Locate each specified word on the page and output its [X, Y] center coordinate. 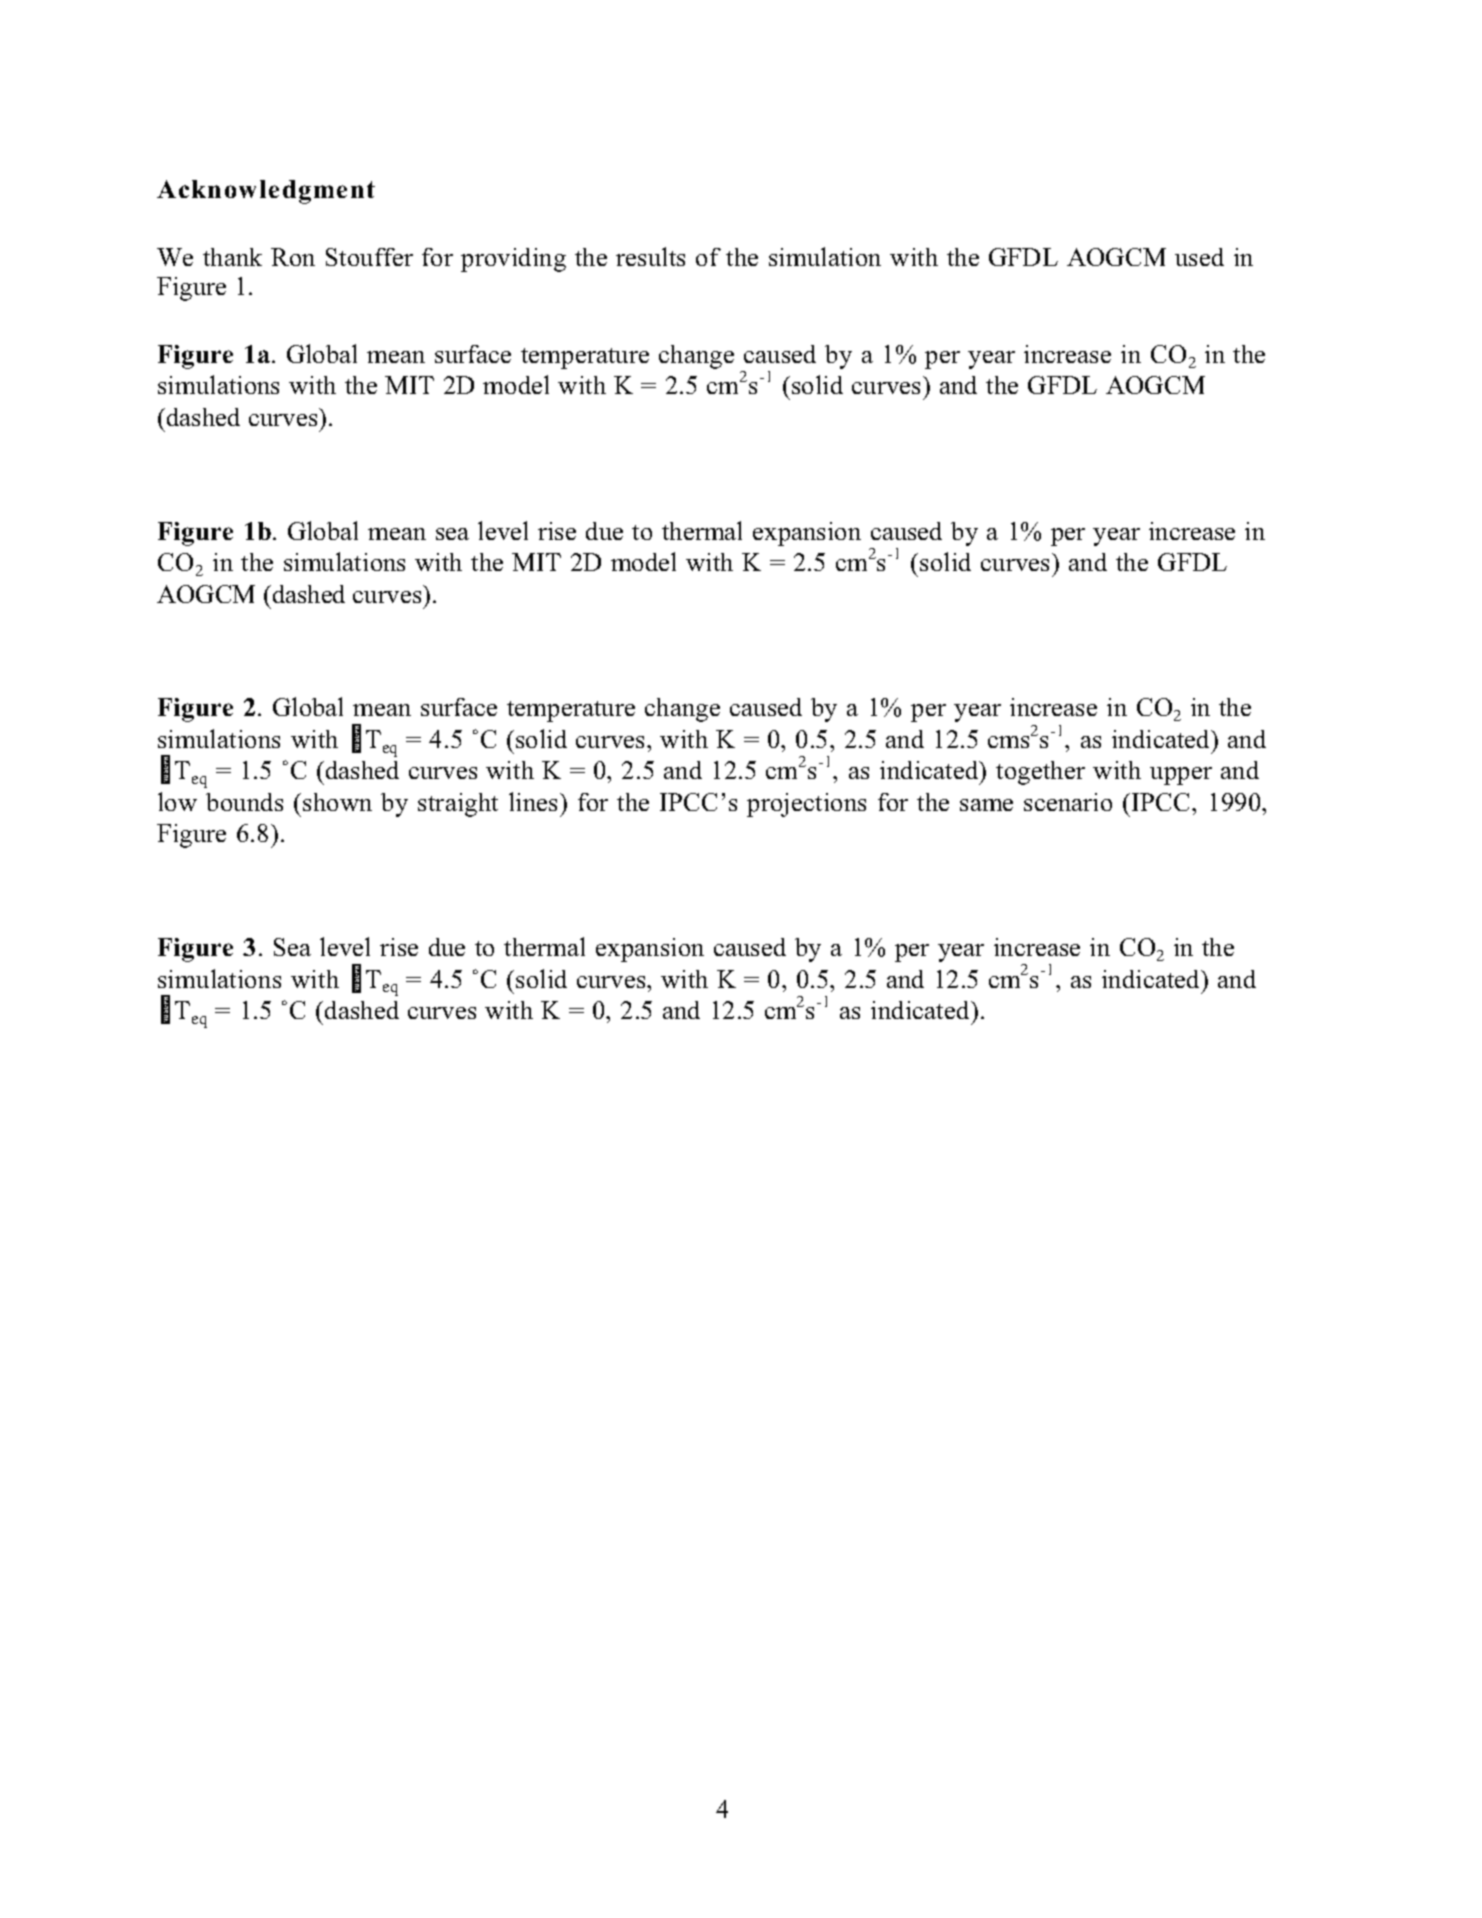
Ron [293, 257]
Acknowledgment [266, 192]
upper [1181, 776]
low [177, 801]
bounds [244, 802]
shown [337, 802]
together [1040, 773]
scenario [1068, 802]
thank [232, 257]
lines [535, 801]
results [650, 256]
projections [806, 805]
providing [513, 260]
